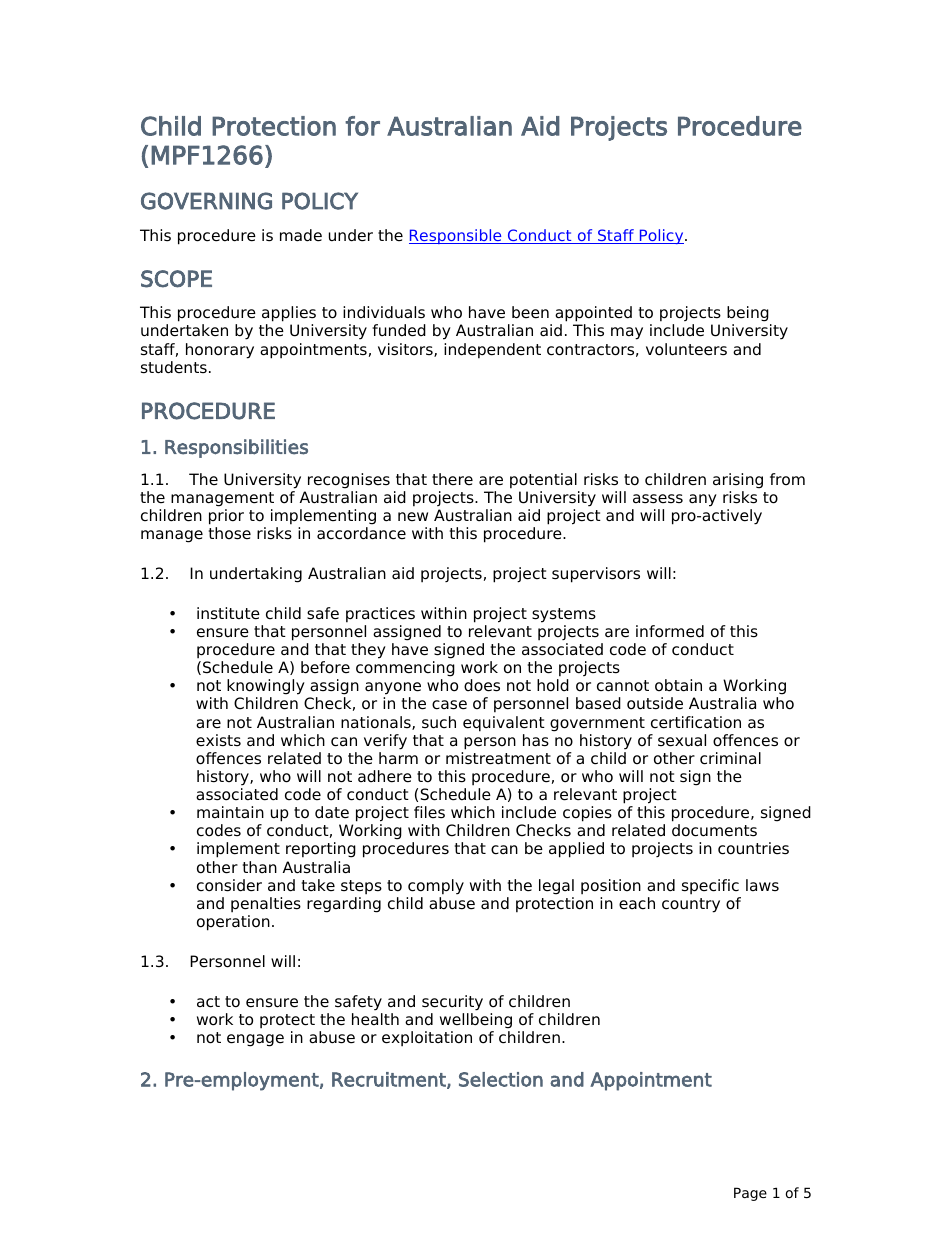 This screenshot has height=1233, width=952. I want to click on does, so click(482, 685).
